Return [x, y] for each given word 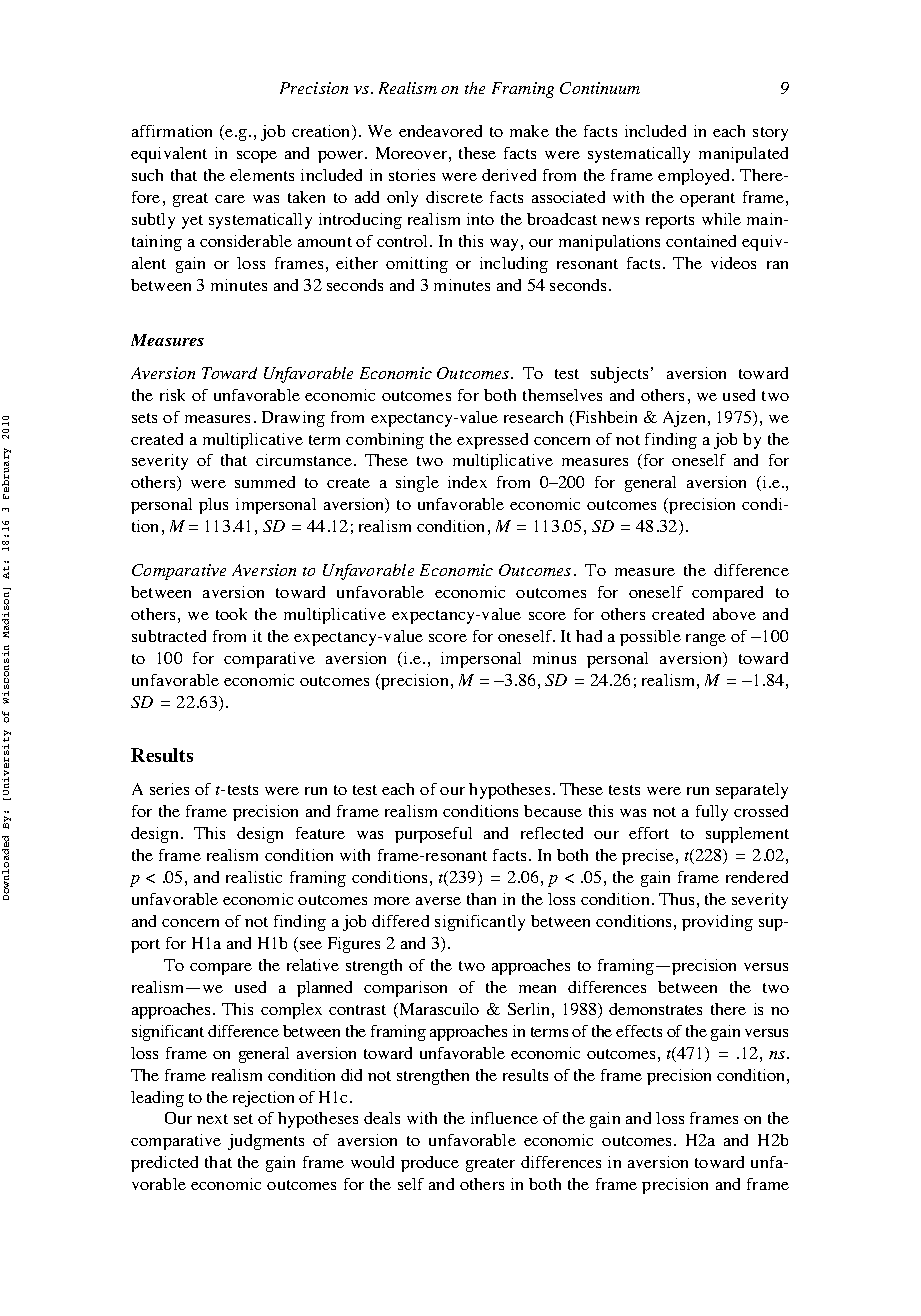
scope [257, 157]
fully [712, 813]
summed [265, 482]
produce [430, 1164]
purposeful [433, 835]
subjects [619, 375]
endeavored [440, 131]
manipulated [743, 155]
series [169, 789]
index [467, 482]
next [212, 1119]
